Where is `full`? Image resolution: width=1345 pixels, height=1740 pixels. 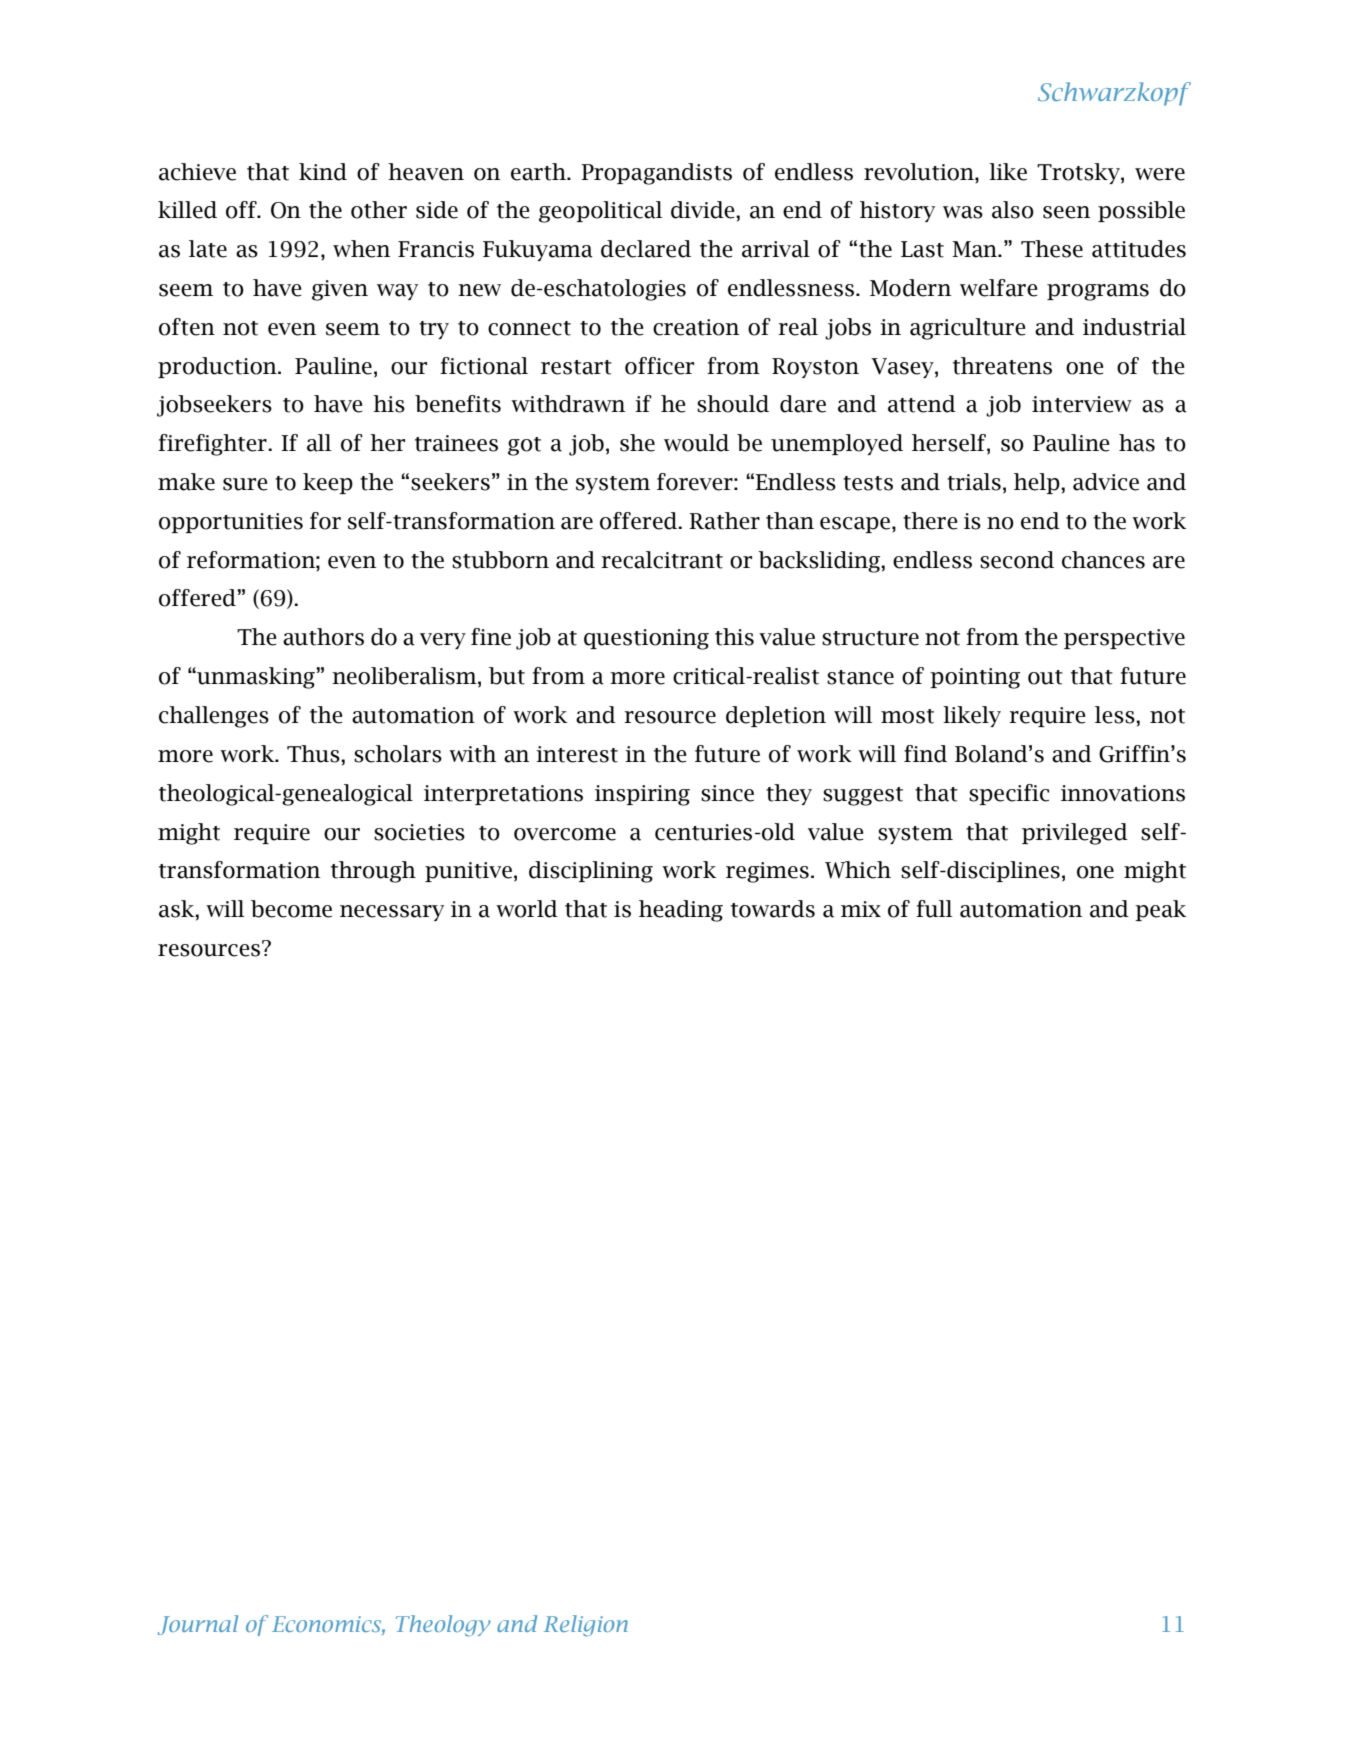 full is located at coordinates (934, 909).
